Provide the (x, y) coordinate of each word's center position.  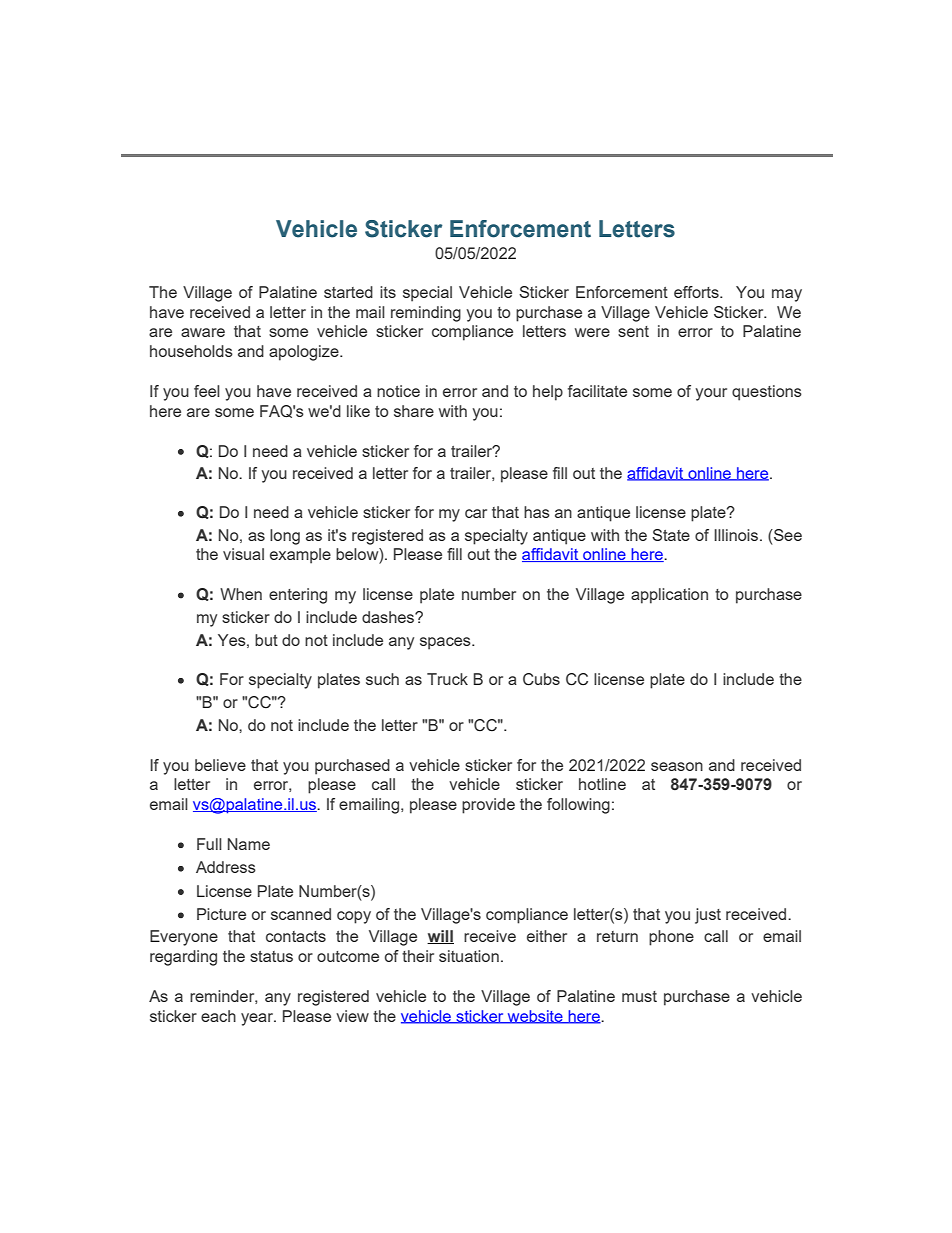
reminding (426, 314)
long (285, 537)
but (266, 640)
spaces (446, 643)
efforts (697, 292)
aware (203, 332)
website (535, 1017)
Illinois (737, 535)
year (258, 1019)
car (476, 513)
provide (488, 806)
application (669, 596)
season (677, 766)
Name (249, 844)
